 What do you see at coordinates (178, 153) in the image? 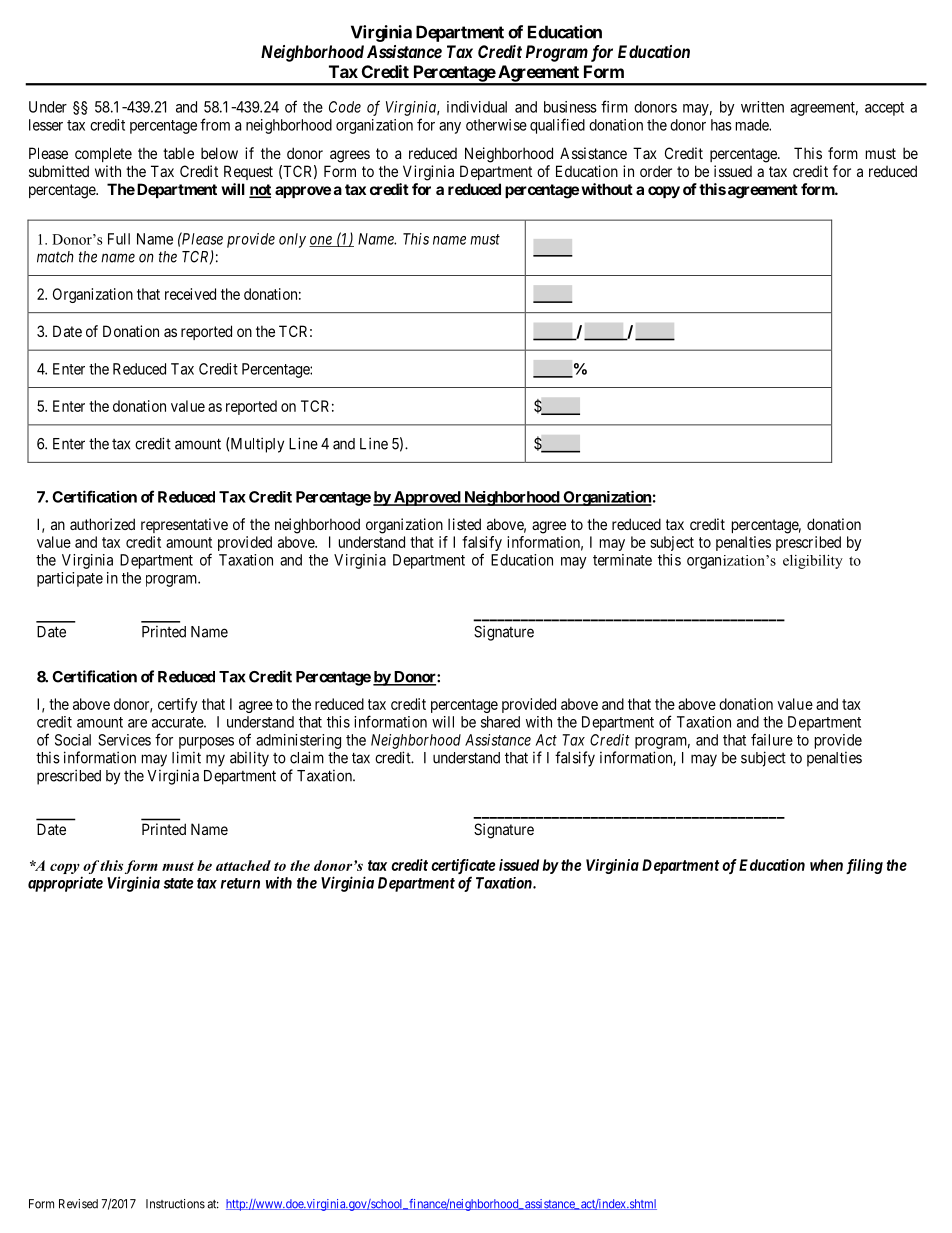
I see `table` at bounding box center [178, 153].
